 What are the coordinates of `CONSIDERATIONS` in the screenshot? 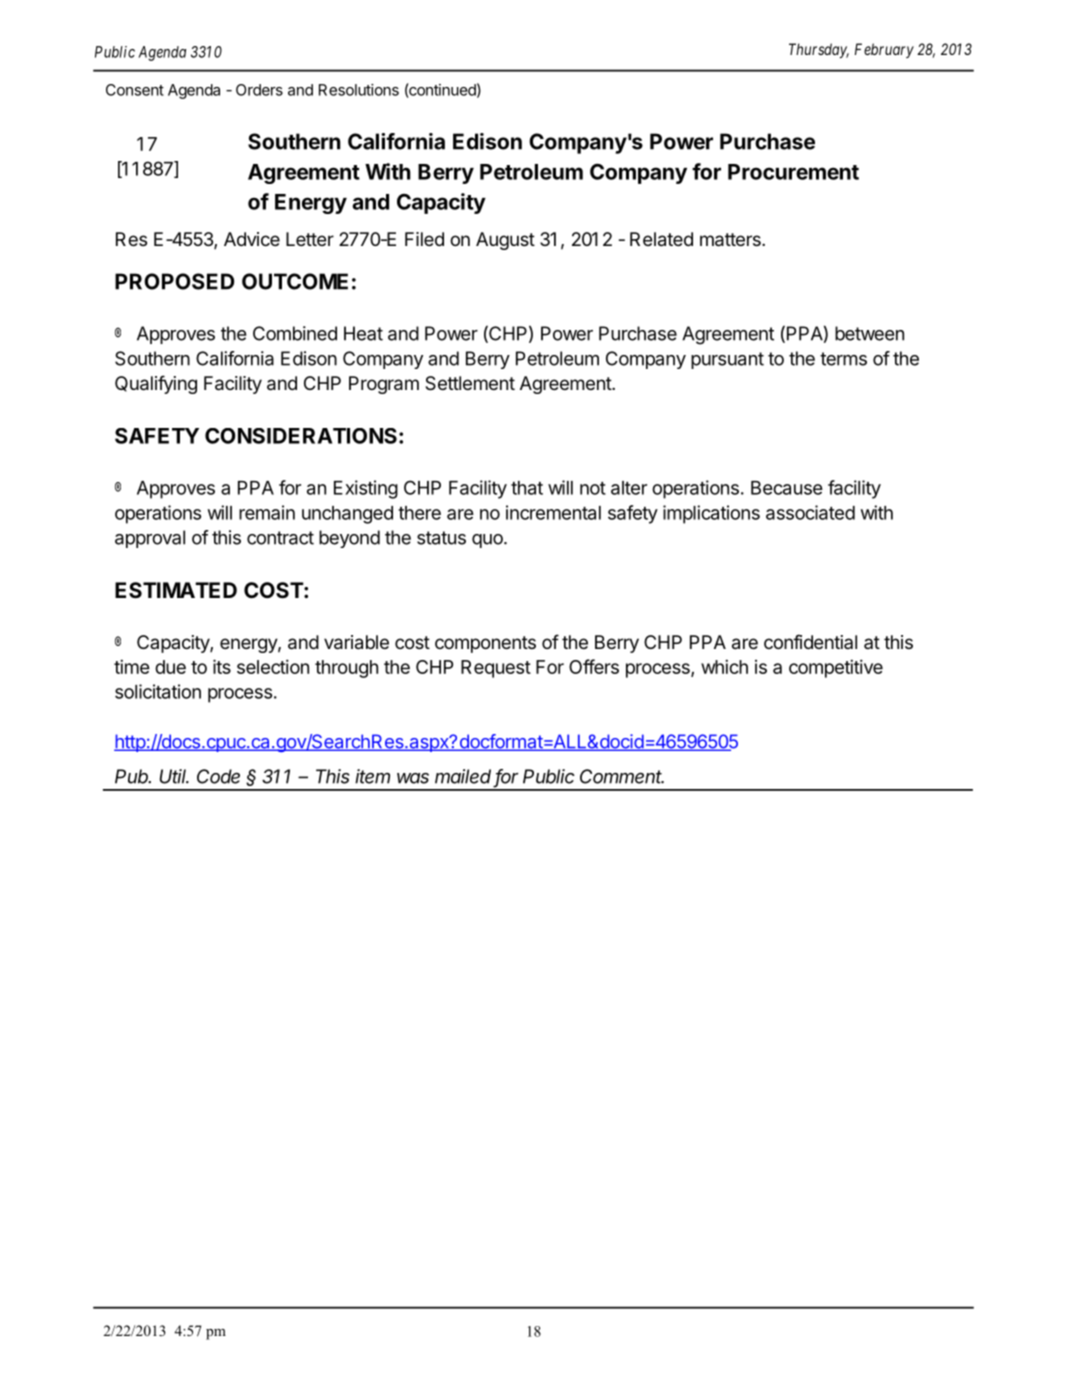 It's located at (301, 436).
